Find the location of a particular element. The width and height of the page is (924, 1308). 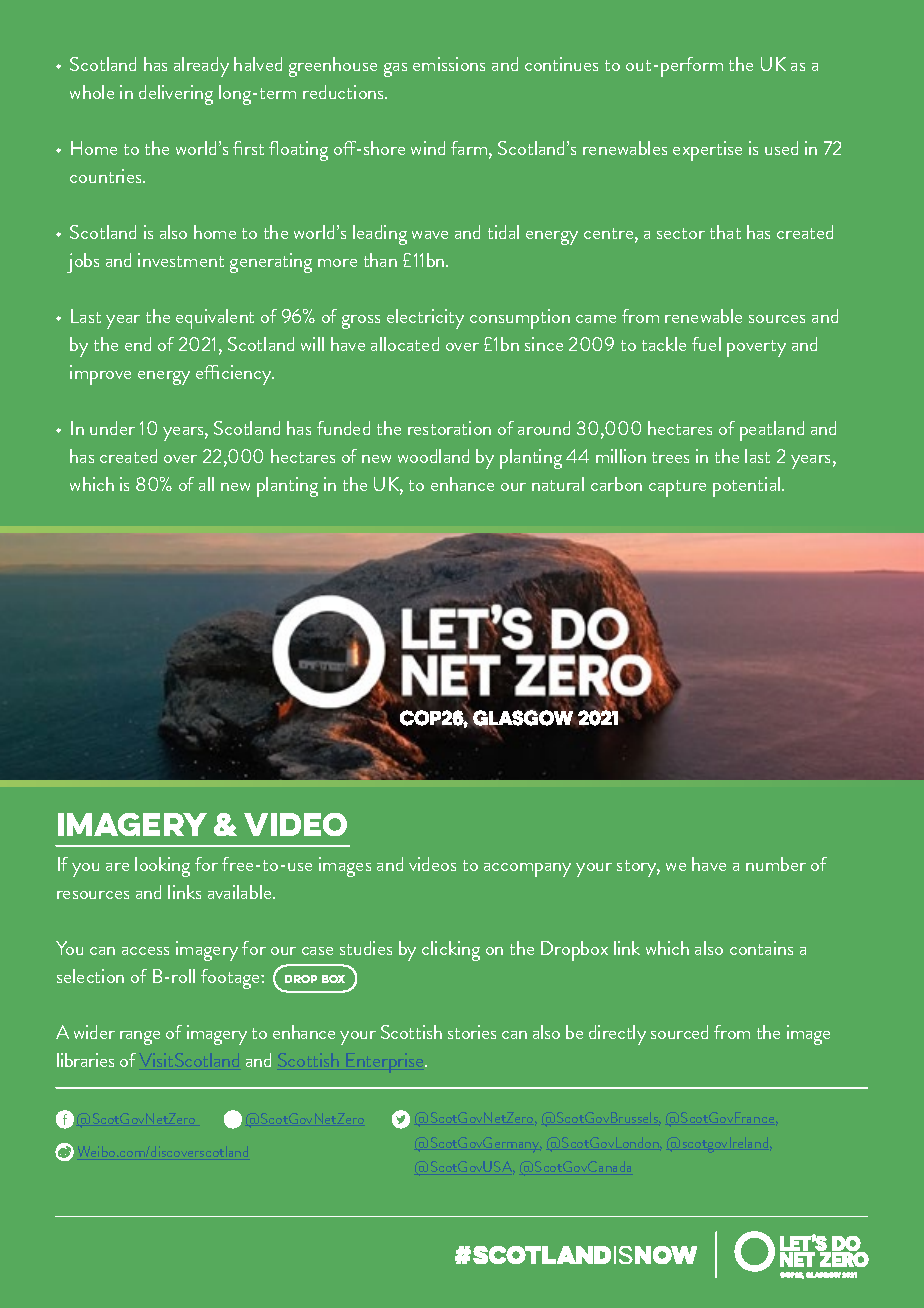

stories is located at coordinates (472, 1032).
